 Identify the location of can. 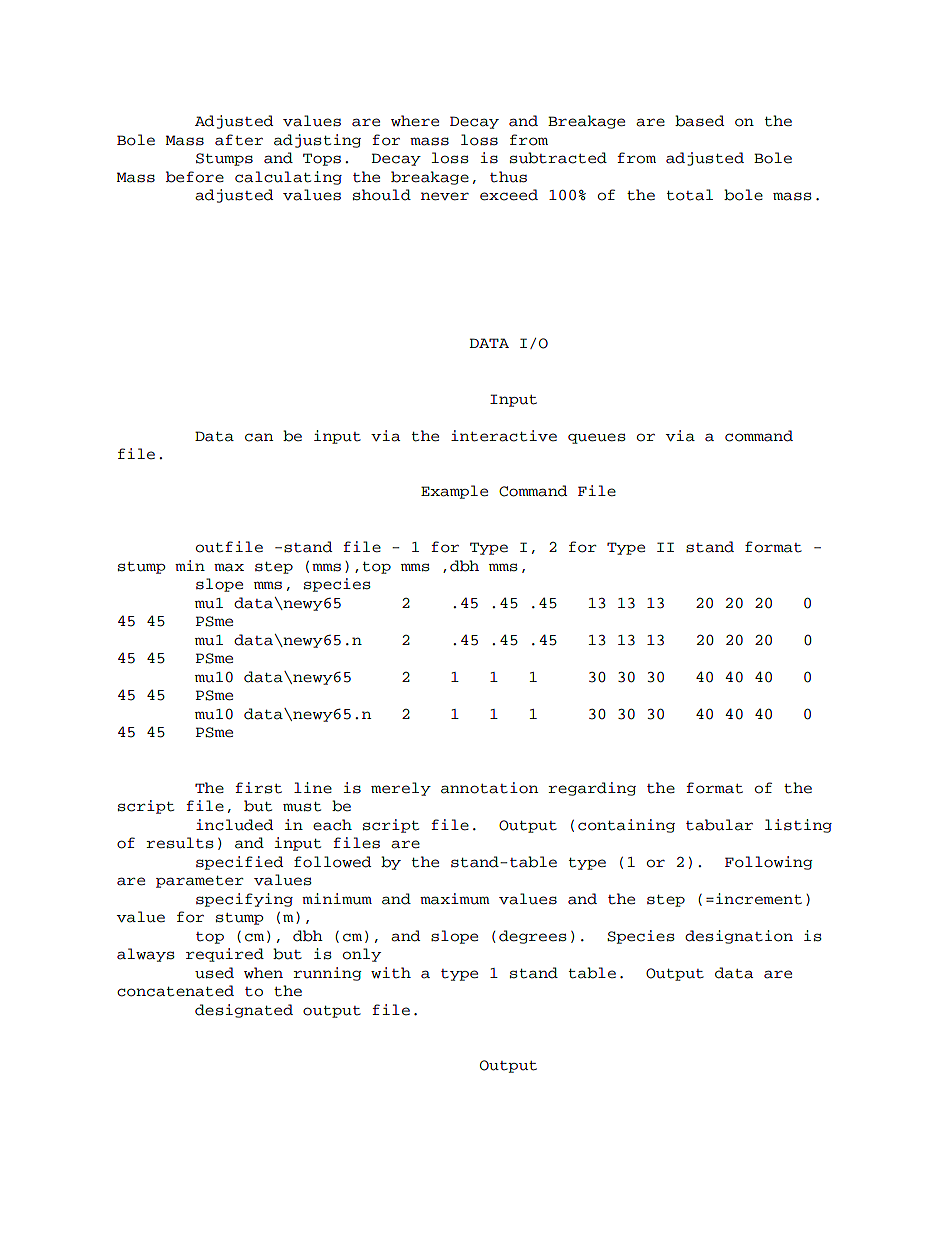
(259, 437).
